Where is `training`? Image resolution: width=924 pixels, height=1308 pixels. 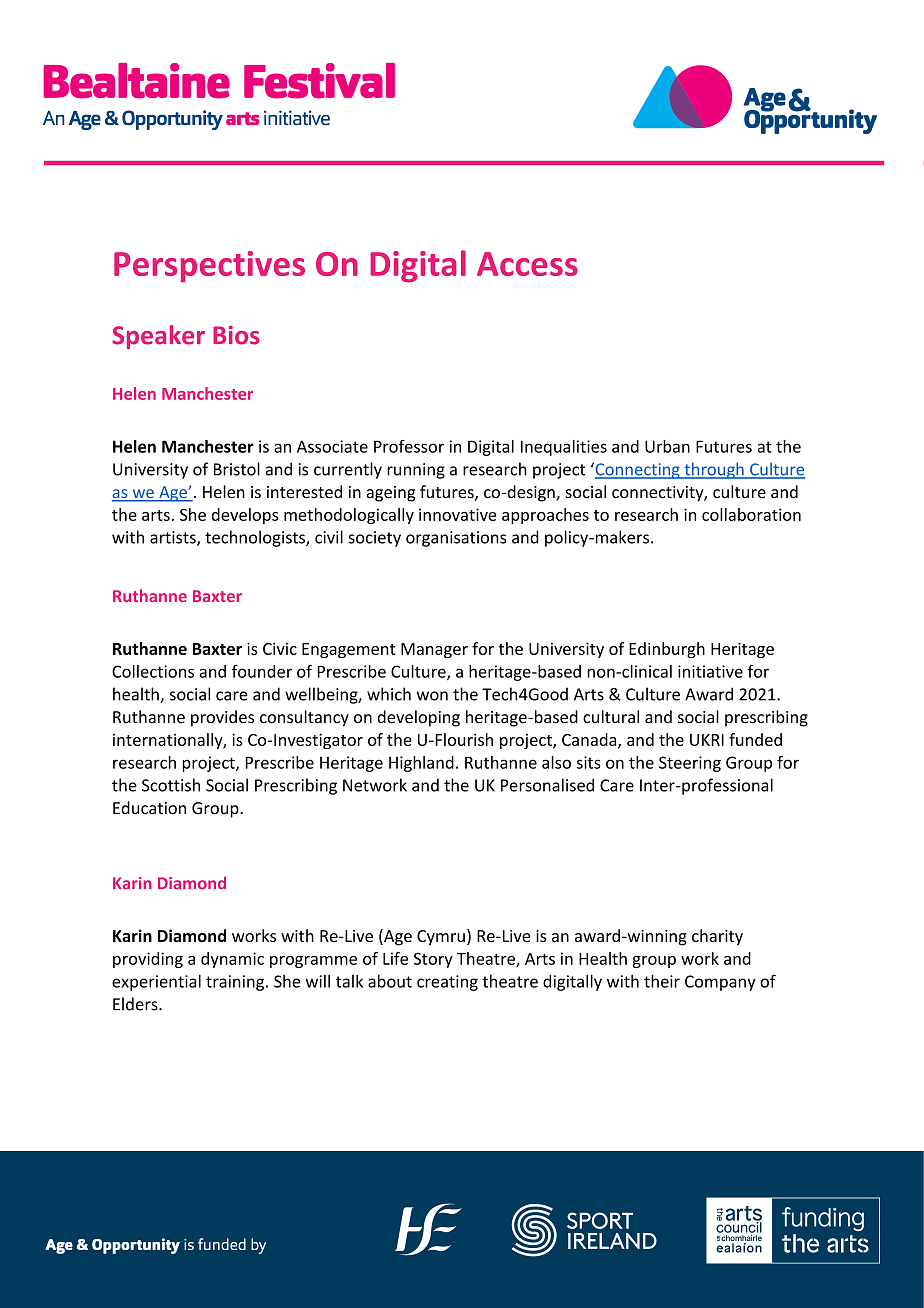 training is located at coordinates (236, 983).
